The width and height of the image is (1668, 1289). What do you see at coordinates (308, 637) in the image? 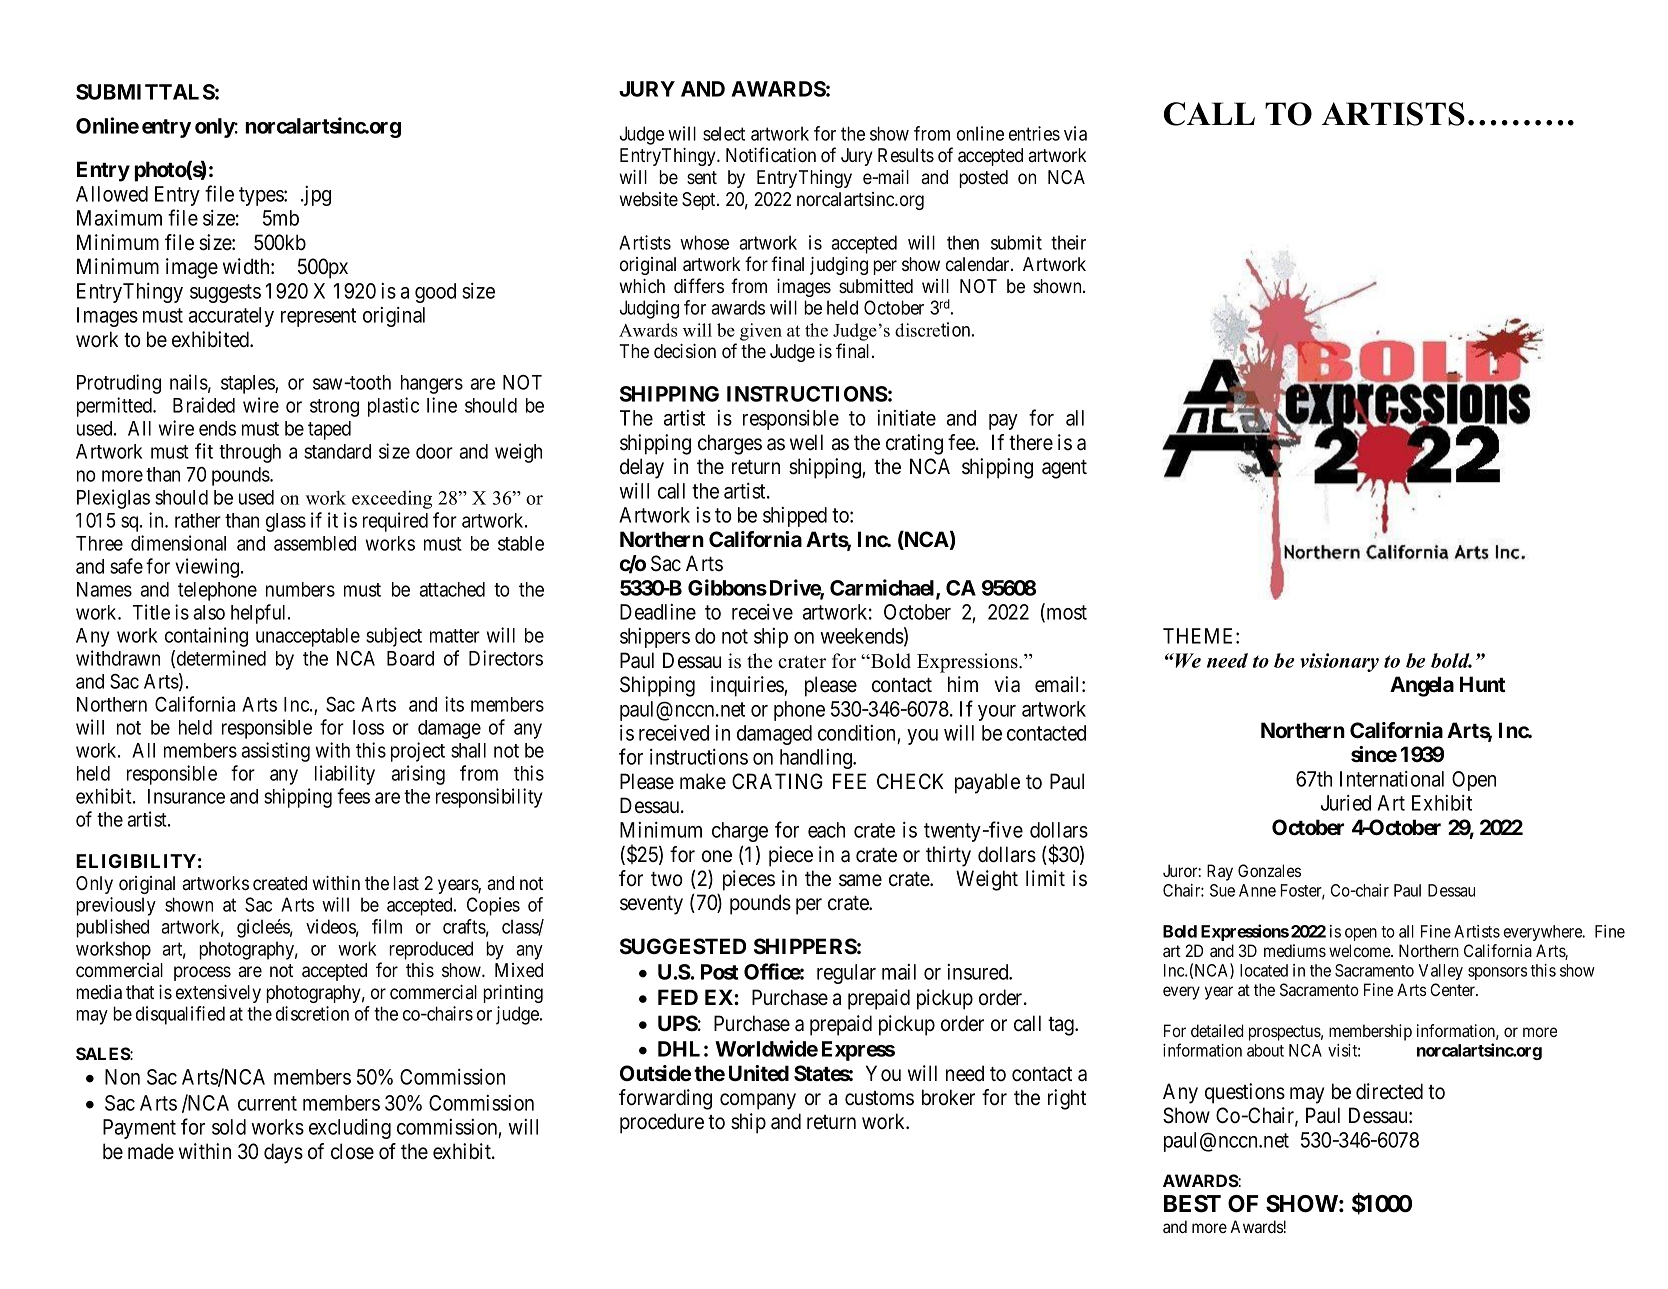
I see `unacceptable` at bounding box center [308, 637].
